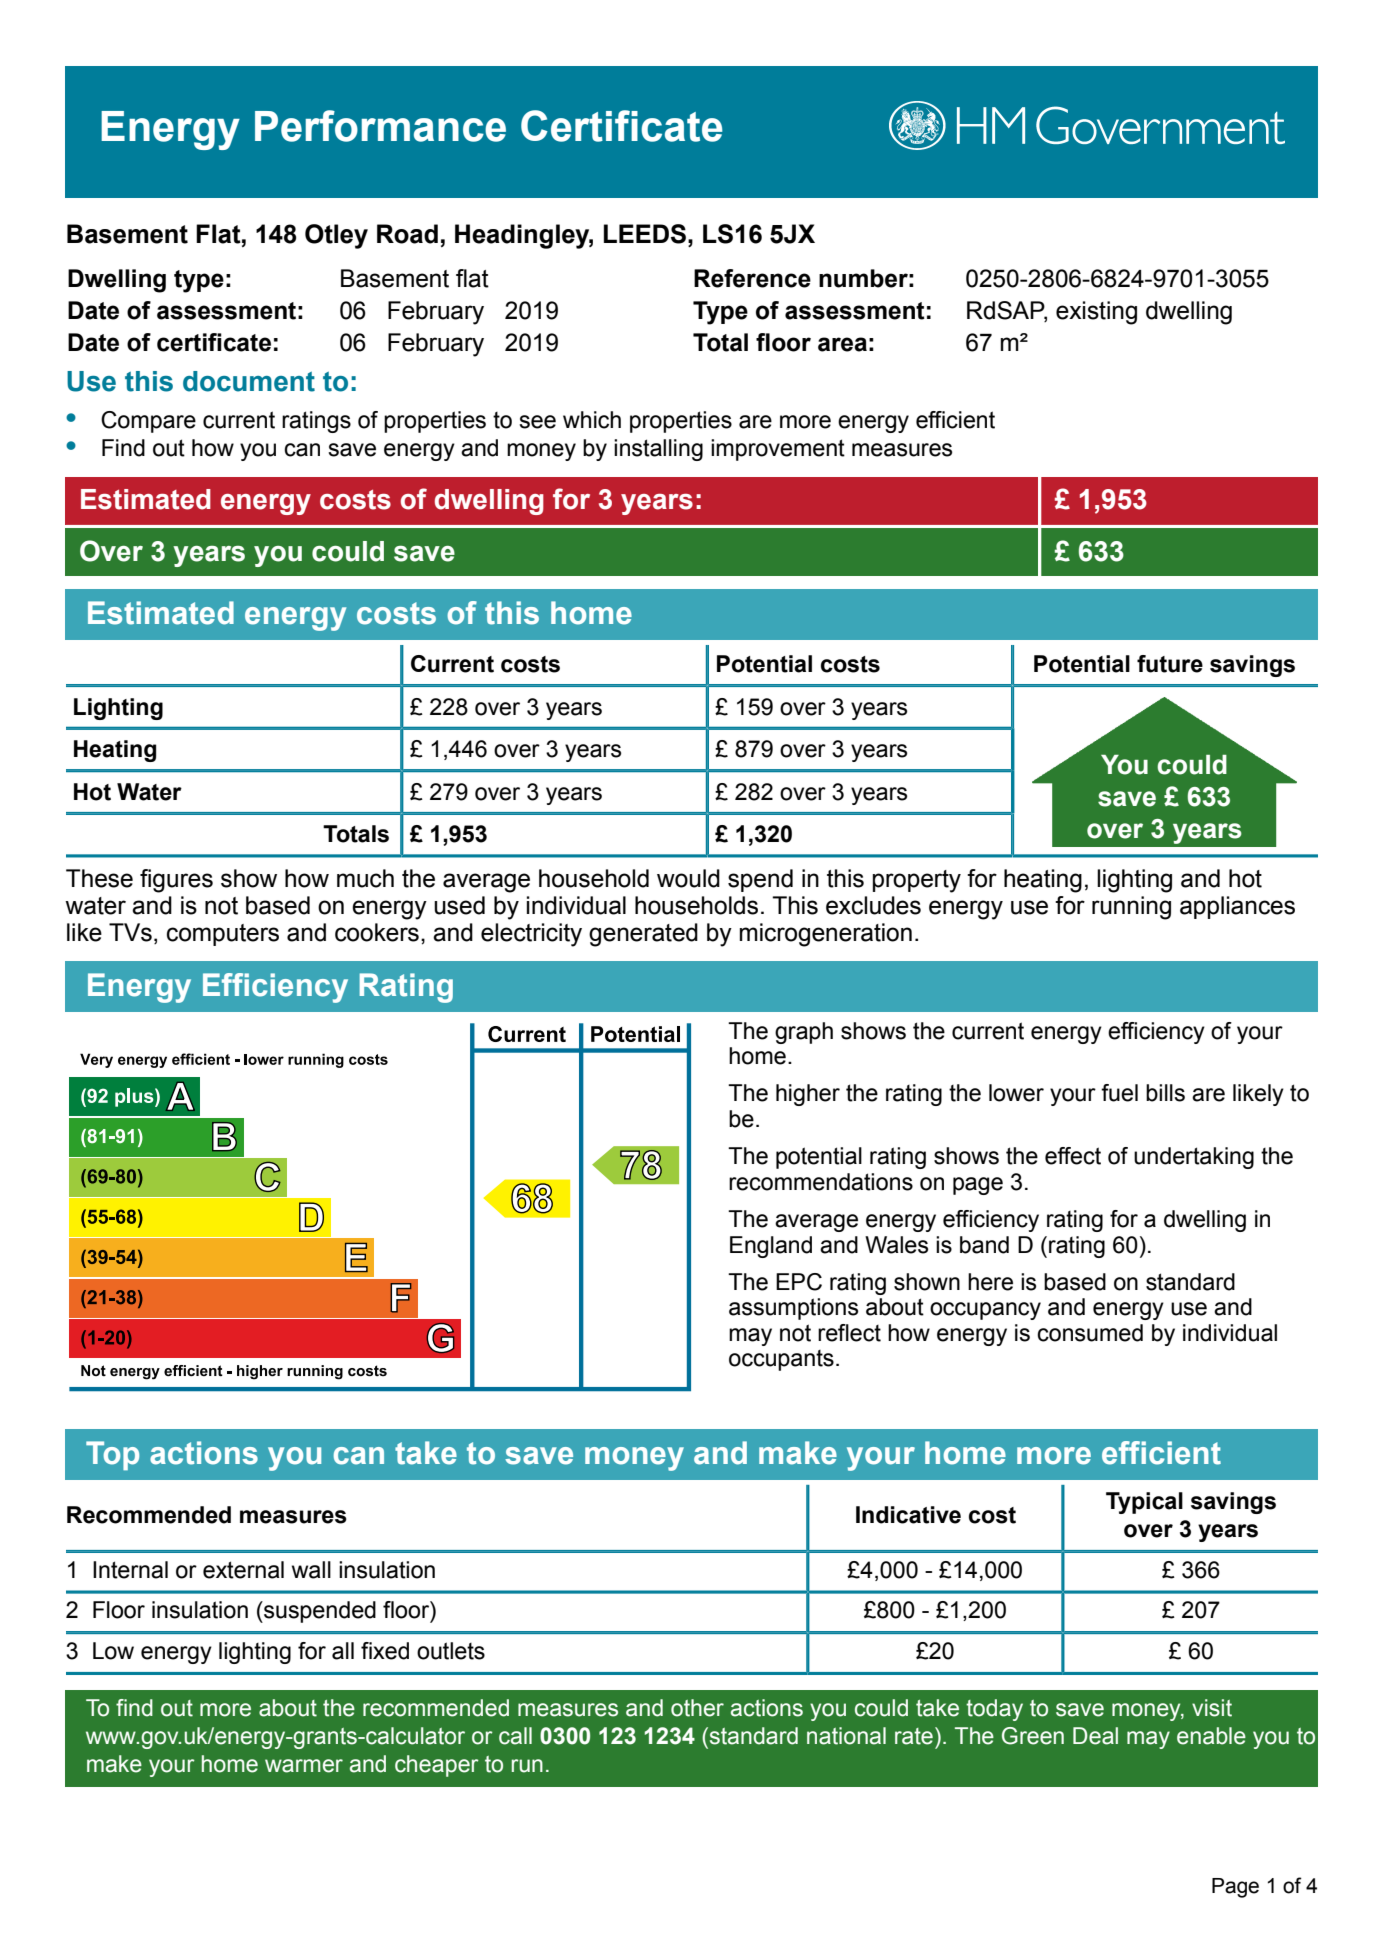  Describe the element at coordinates (176, 881) in the image. I see `figures` at that location.
